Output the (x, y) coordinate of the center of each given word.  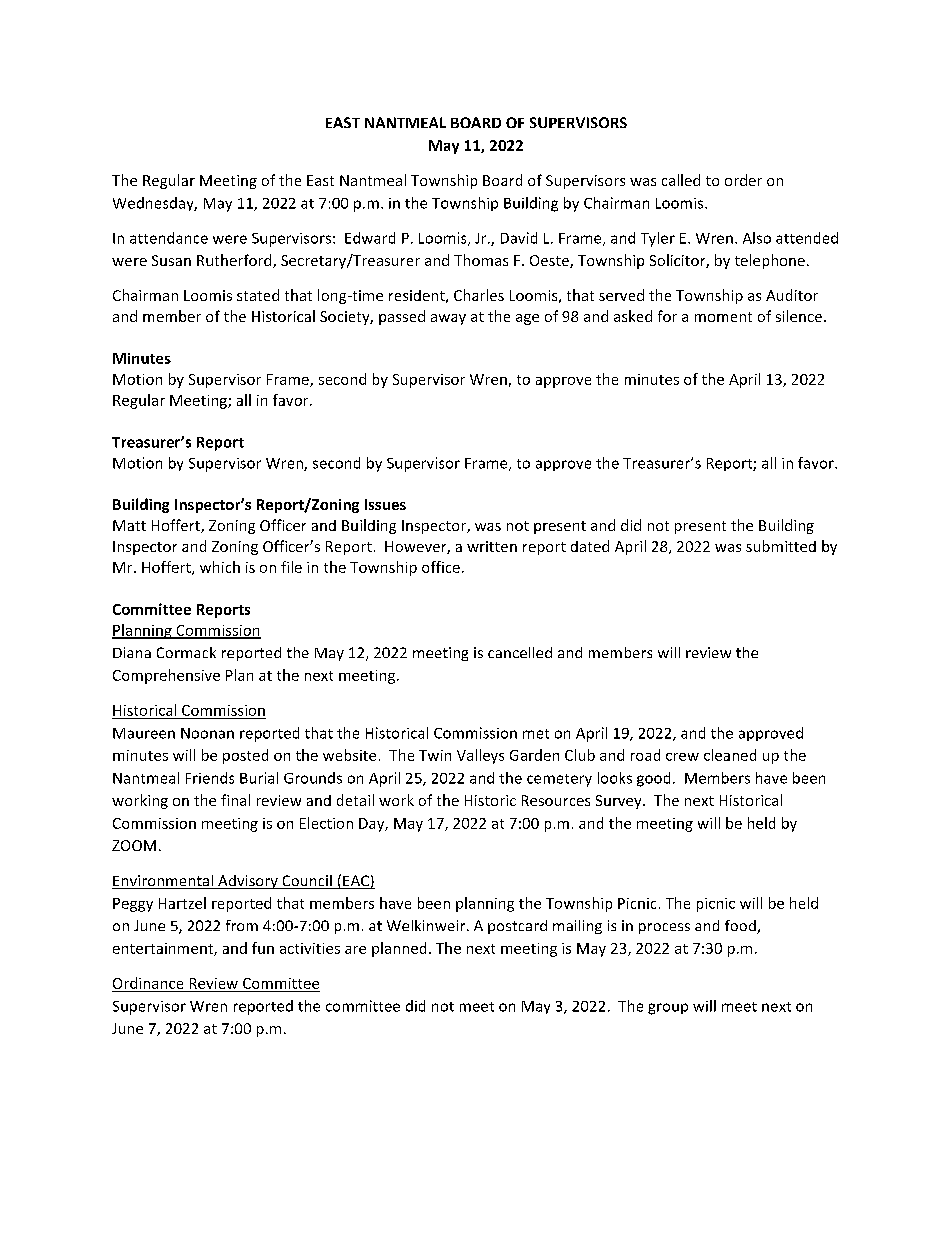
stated (258, 295)
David (519, 238)
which (220, 567)
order (743, 180)
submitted (781, 546)
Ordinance (148, 983)
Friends (210, 778)
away (448, 319)
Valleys (480, 756)
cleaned (730, 755)
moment (723, 317)
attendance (169, 238)
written (492, 546)
